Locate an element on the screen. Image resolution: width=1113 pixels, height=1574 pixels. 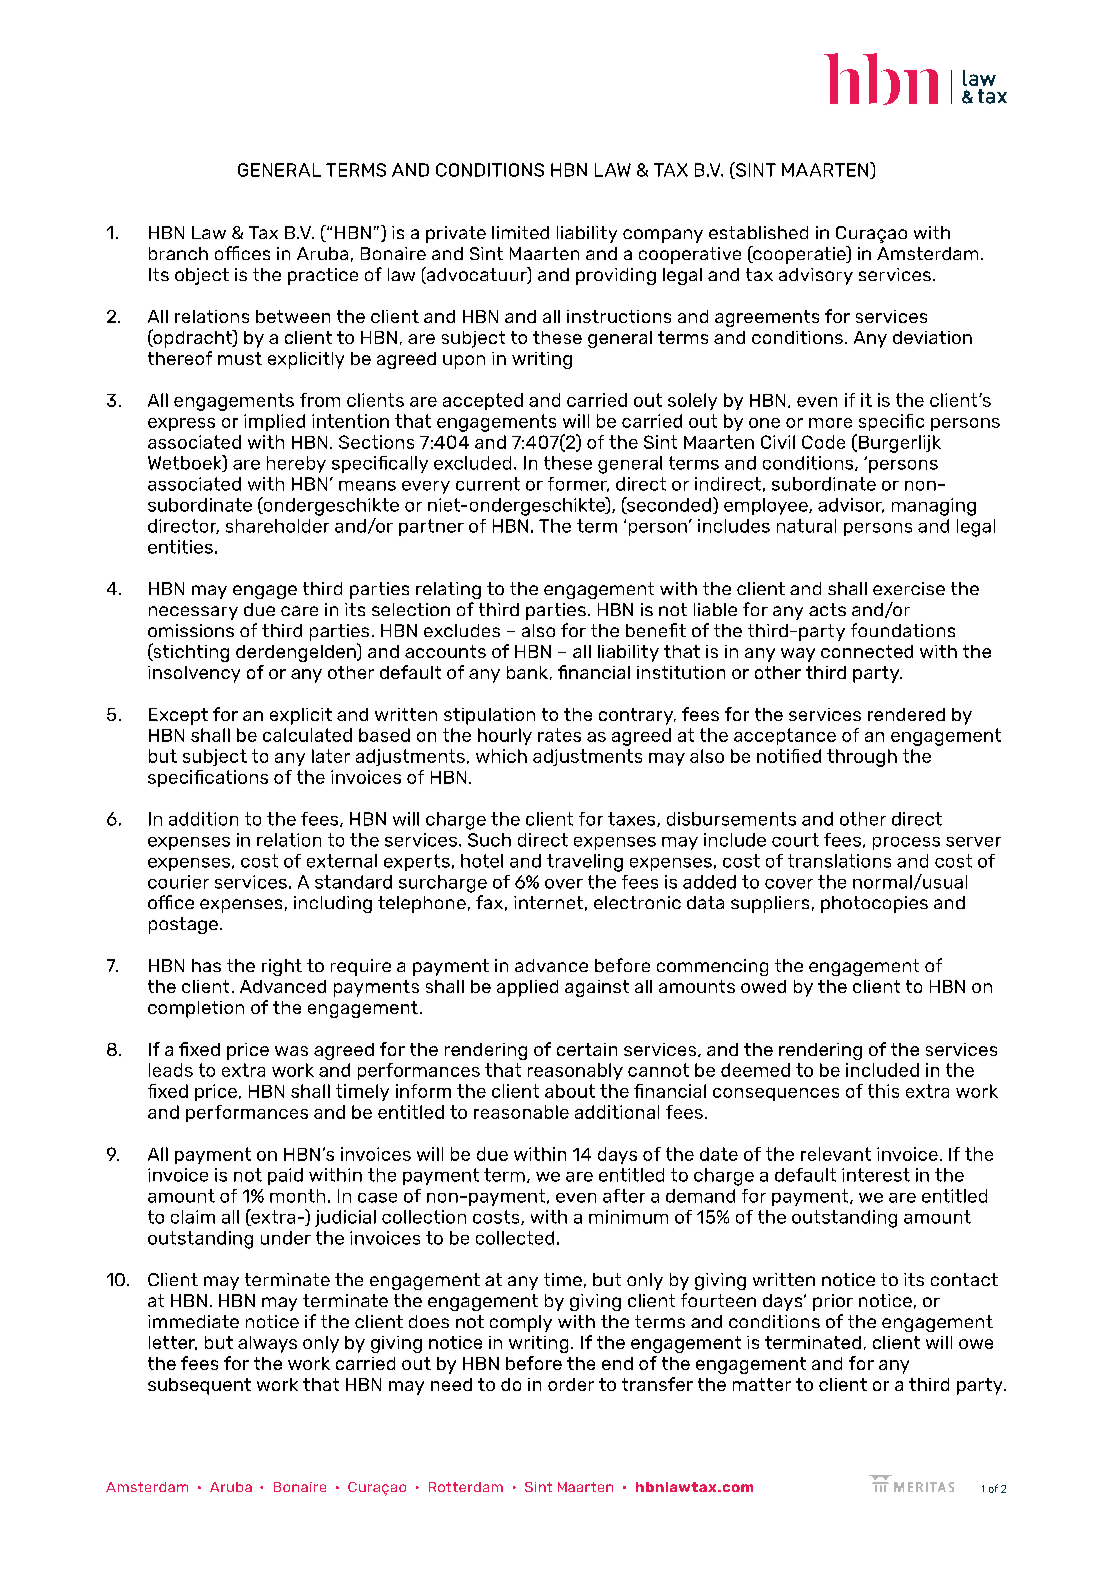
traveling is located at coordinates (585, 863).
